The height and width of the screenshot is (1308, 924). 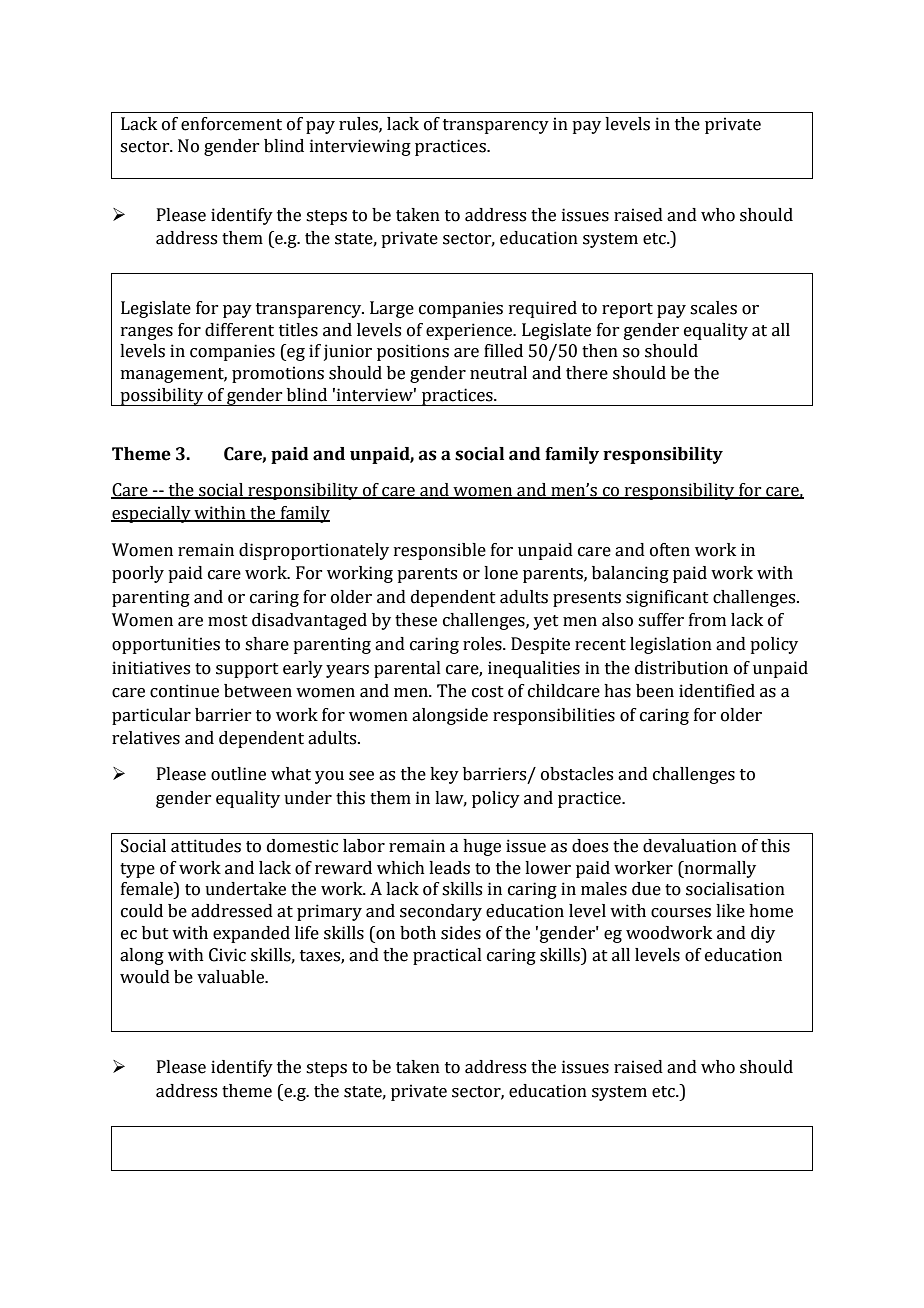 I want to click on there, so click(x=587, y=373).
